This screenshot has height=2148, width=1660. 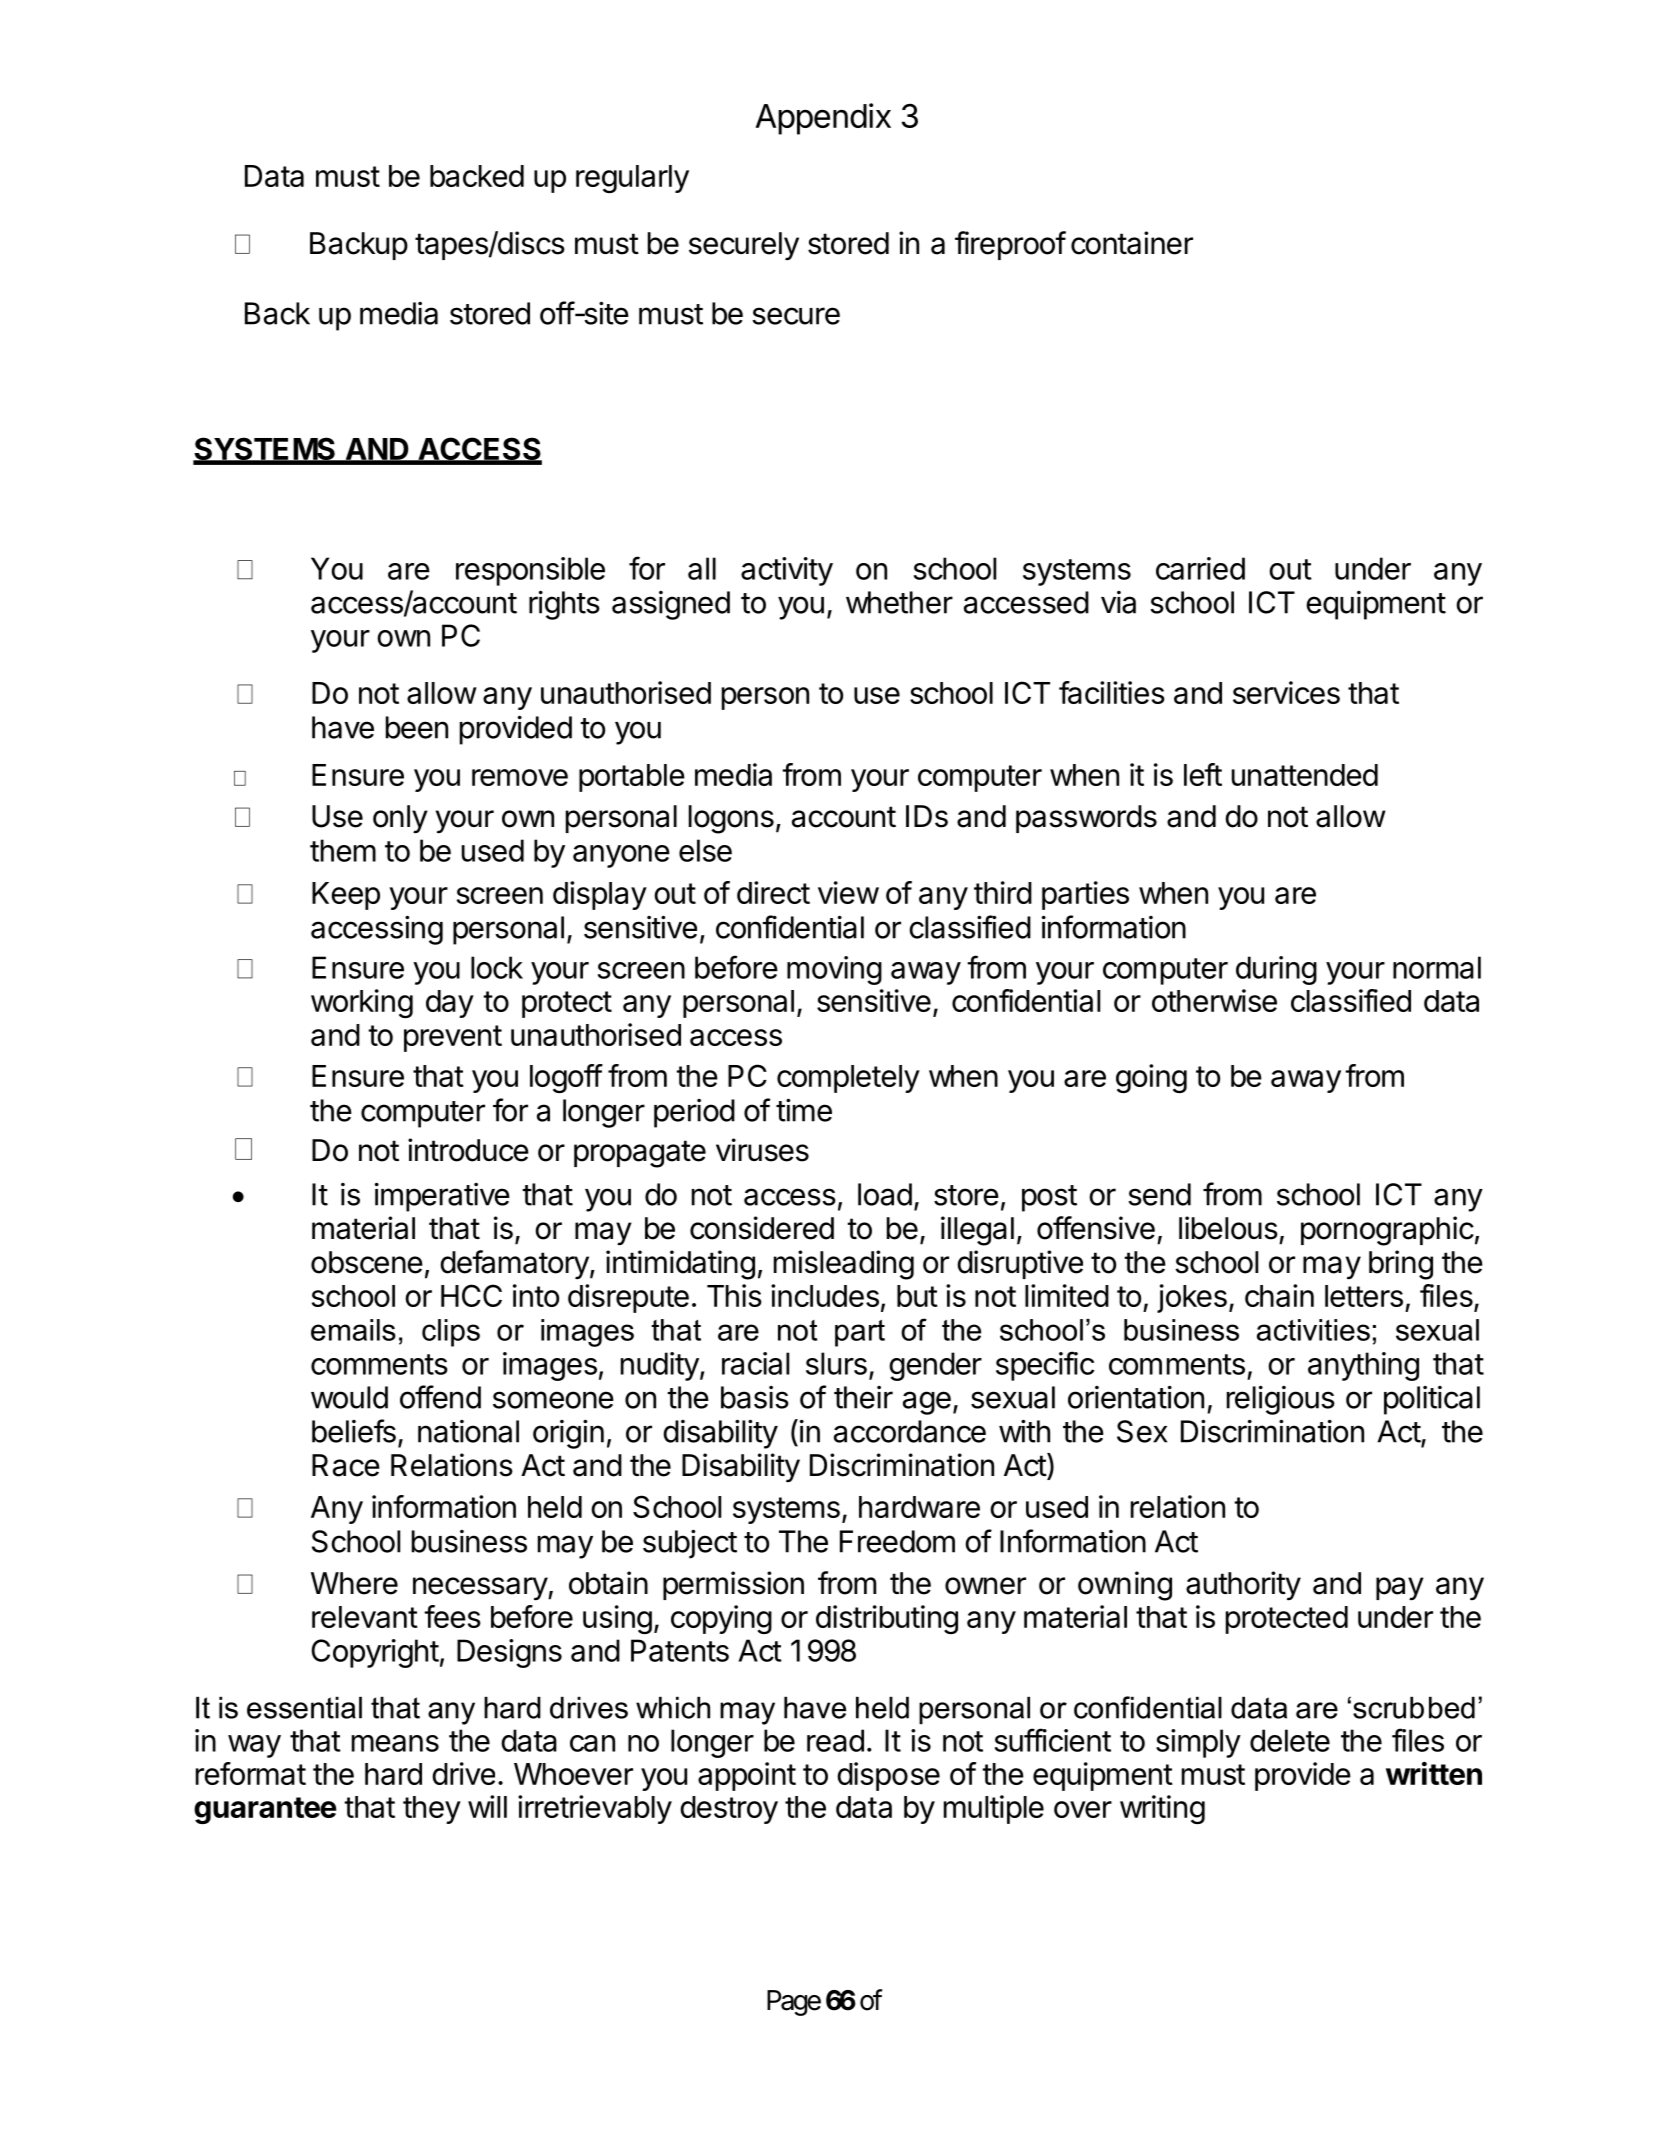 What do you see at coordinates (367, 1262) in the screenshot?
I see `obscene` at bounding box center [367, 1262].
